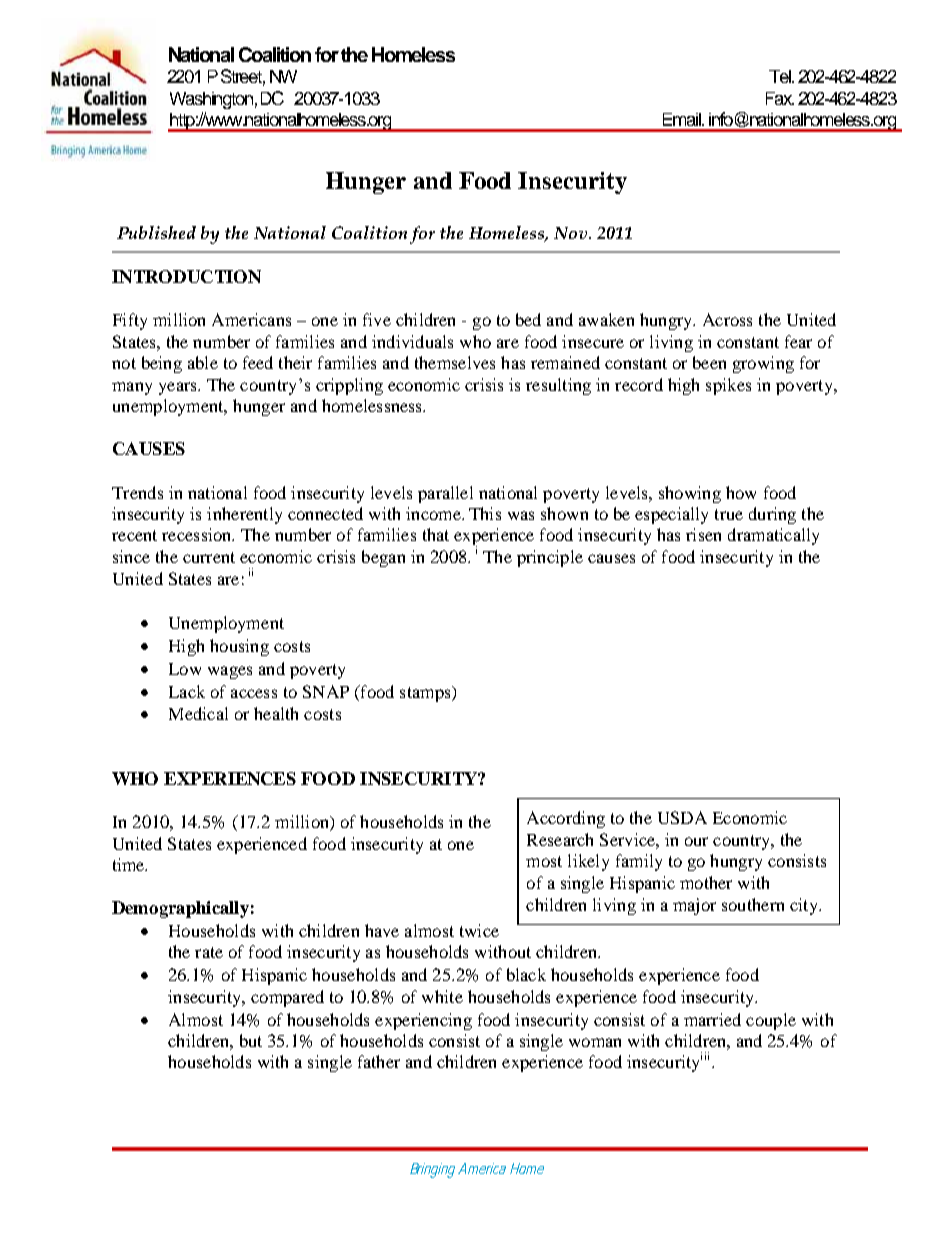 The width and height of the screenshot is (952, 1233). What do you see at coordinates (455, 362) in the screenshot?
I see `themselves` at bounding box center [455, 362].
